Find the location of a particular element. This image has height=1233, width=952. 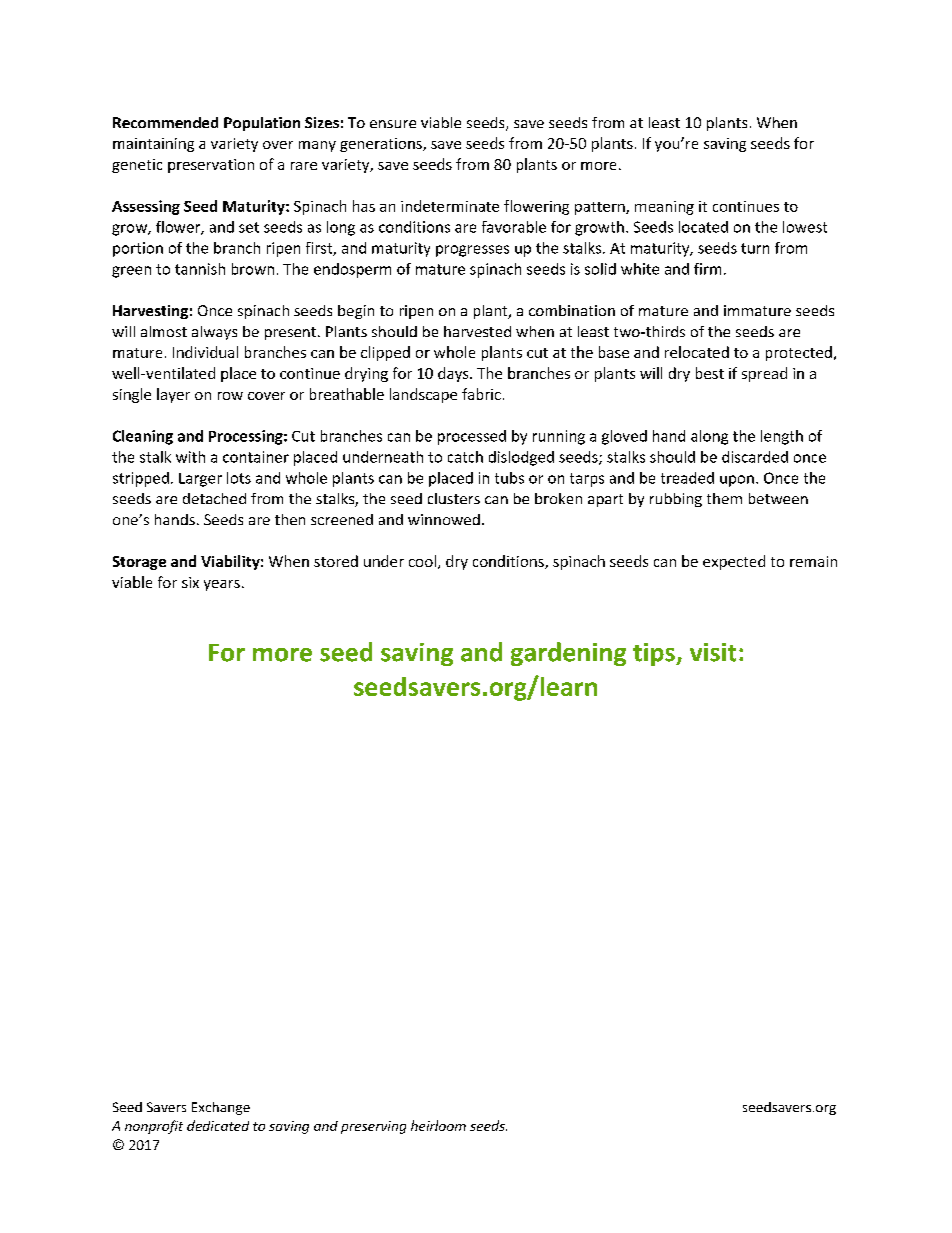

indeterminate is located at coordinates (450, 206).
